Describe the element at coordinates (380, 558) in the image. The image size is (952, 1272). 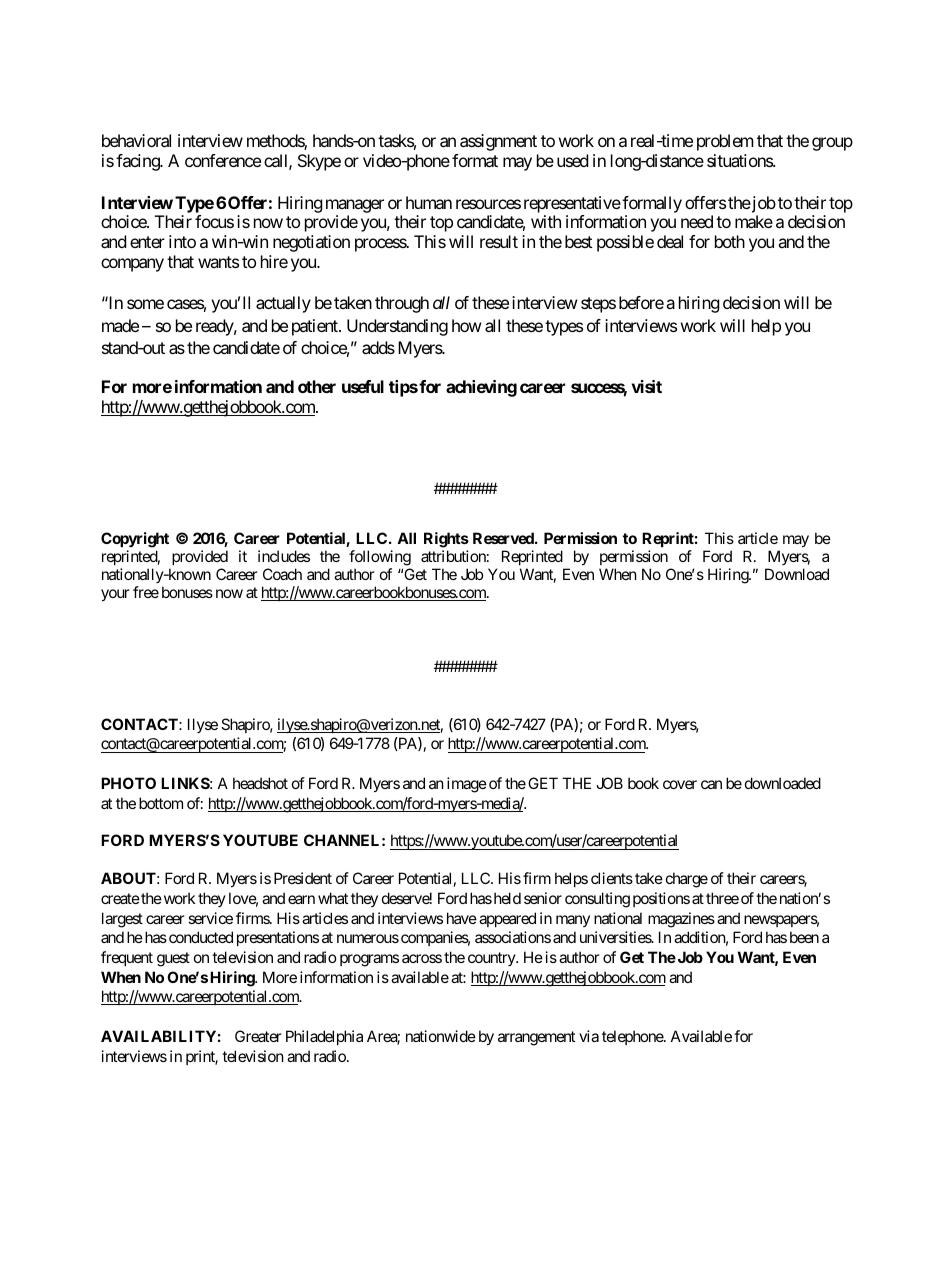
I see `following` at that location.
